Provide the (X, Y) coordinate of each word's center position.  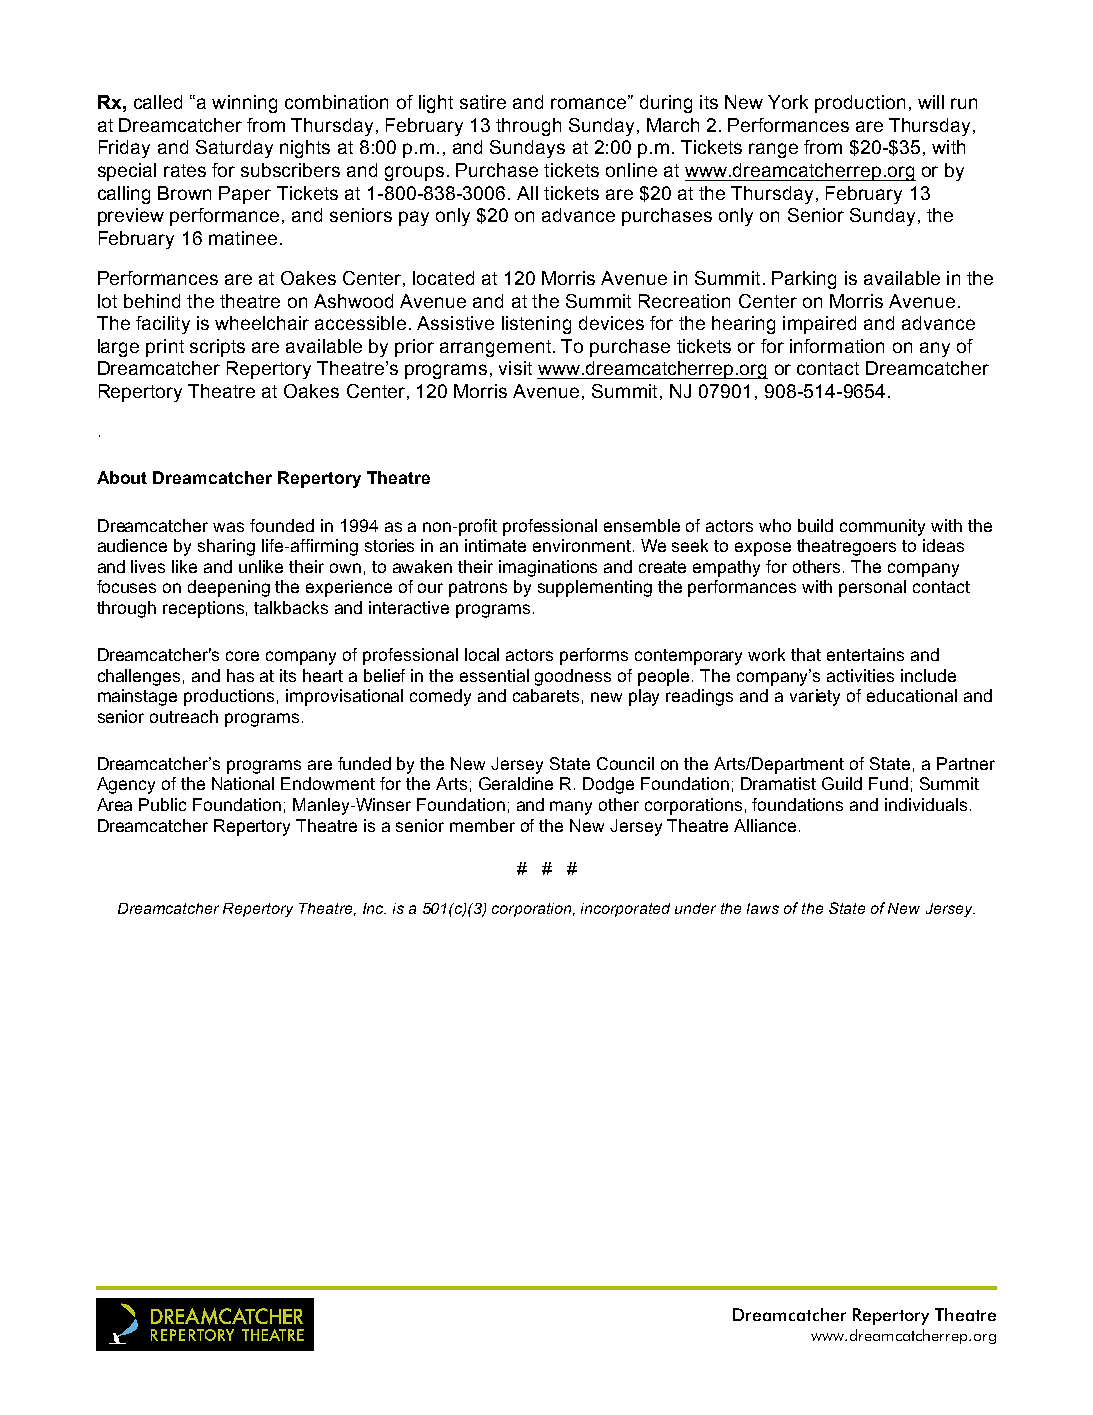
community (882, 527)
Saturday (234, 149)
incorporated (625, 910)
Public (162, 804)
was (228, 527)
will (931, 102)
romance (590, 102)
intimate (495, 545)
